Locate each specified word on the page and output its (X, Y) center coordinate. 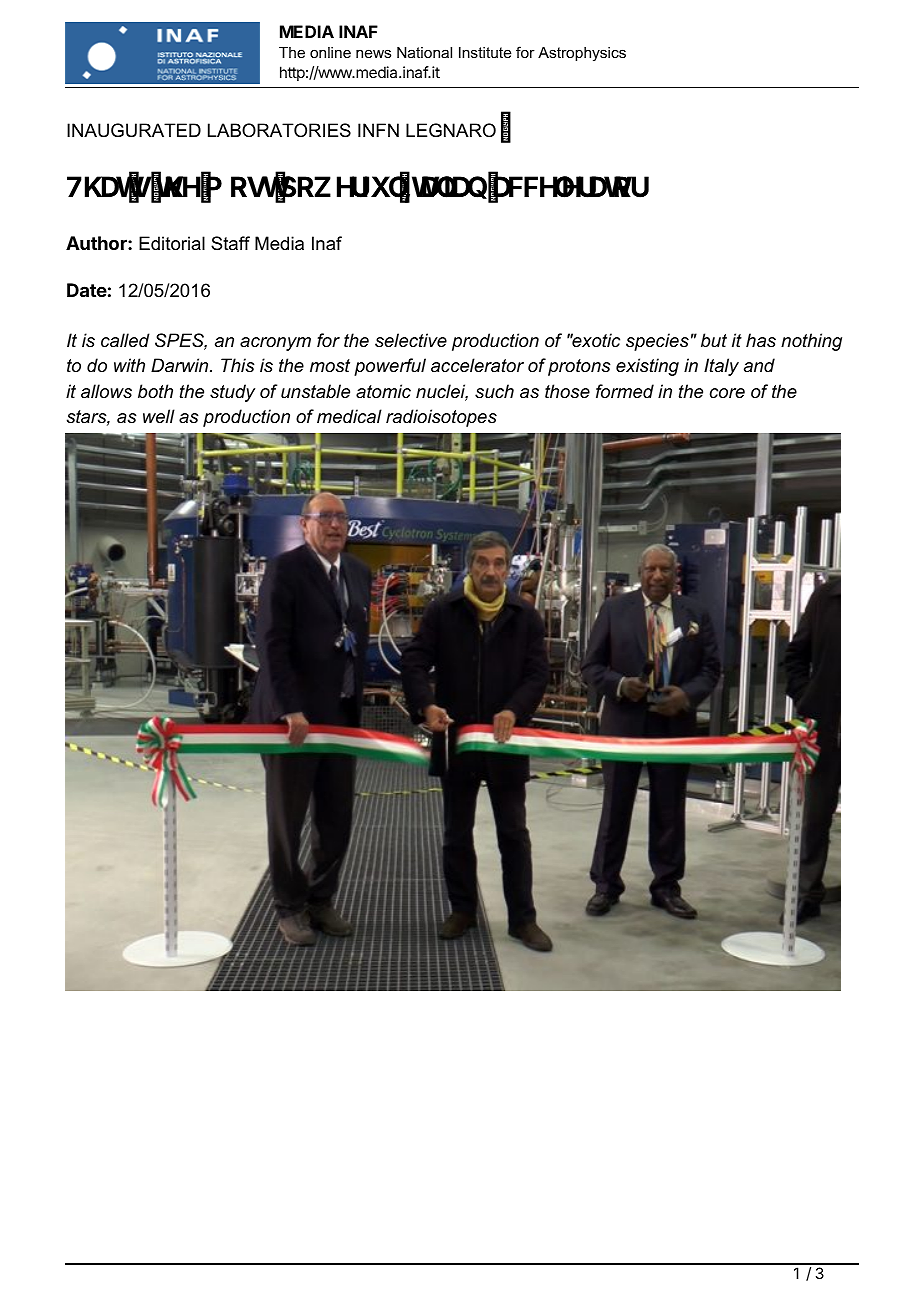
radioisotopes (441, 418)
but (714, 340)
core (727, 393)
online (330, 52)
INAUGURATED (134, 130)
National (424, 52)
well (159, 416)
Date (87, 290)
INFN (378, 130)
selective (411, 340)
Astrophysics (582, 54)
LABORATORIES (279, 130)
